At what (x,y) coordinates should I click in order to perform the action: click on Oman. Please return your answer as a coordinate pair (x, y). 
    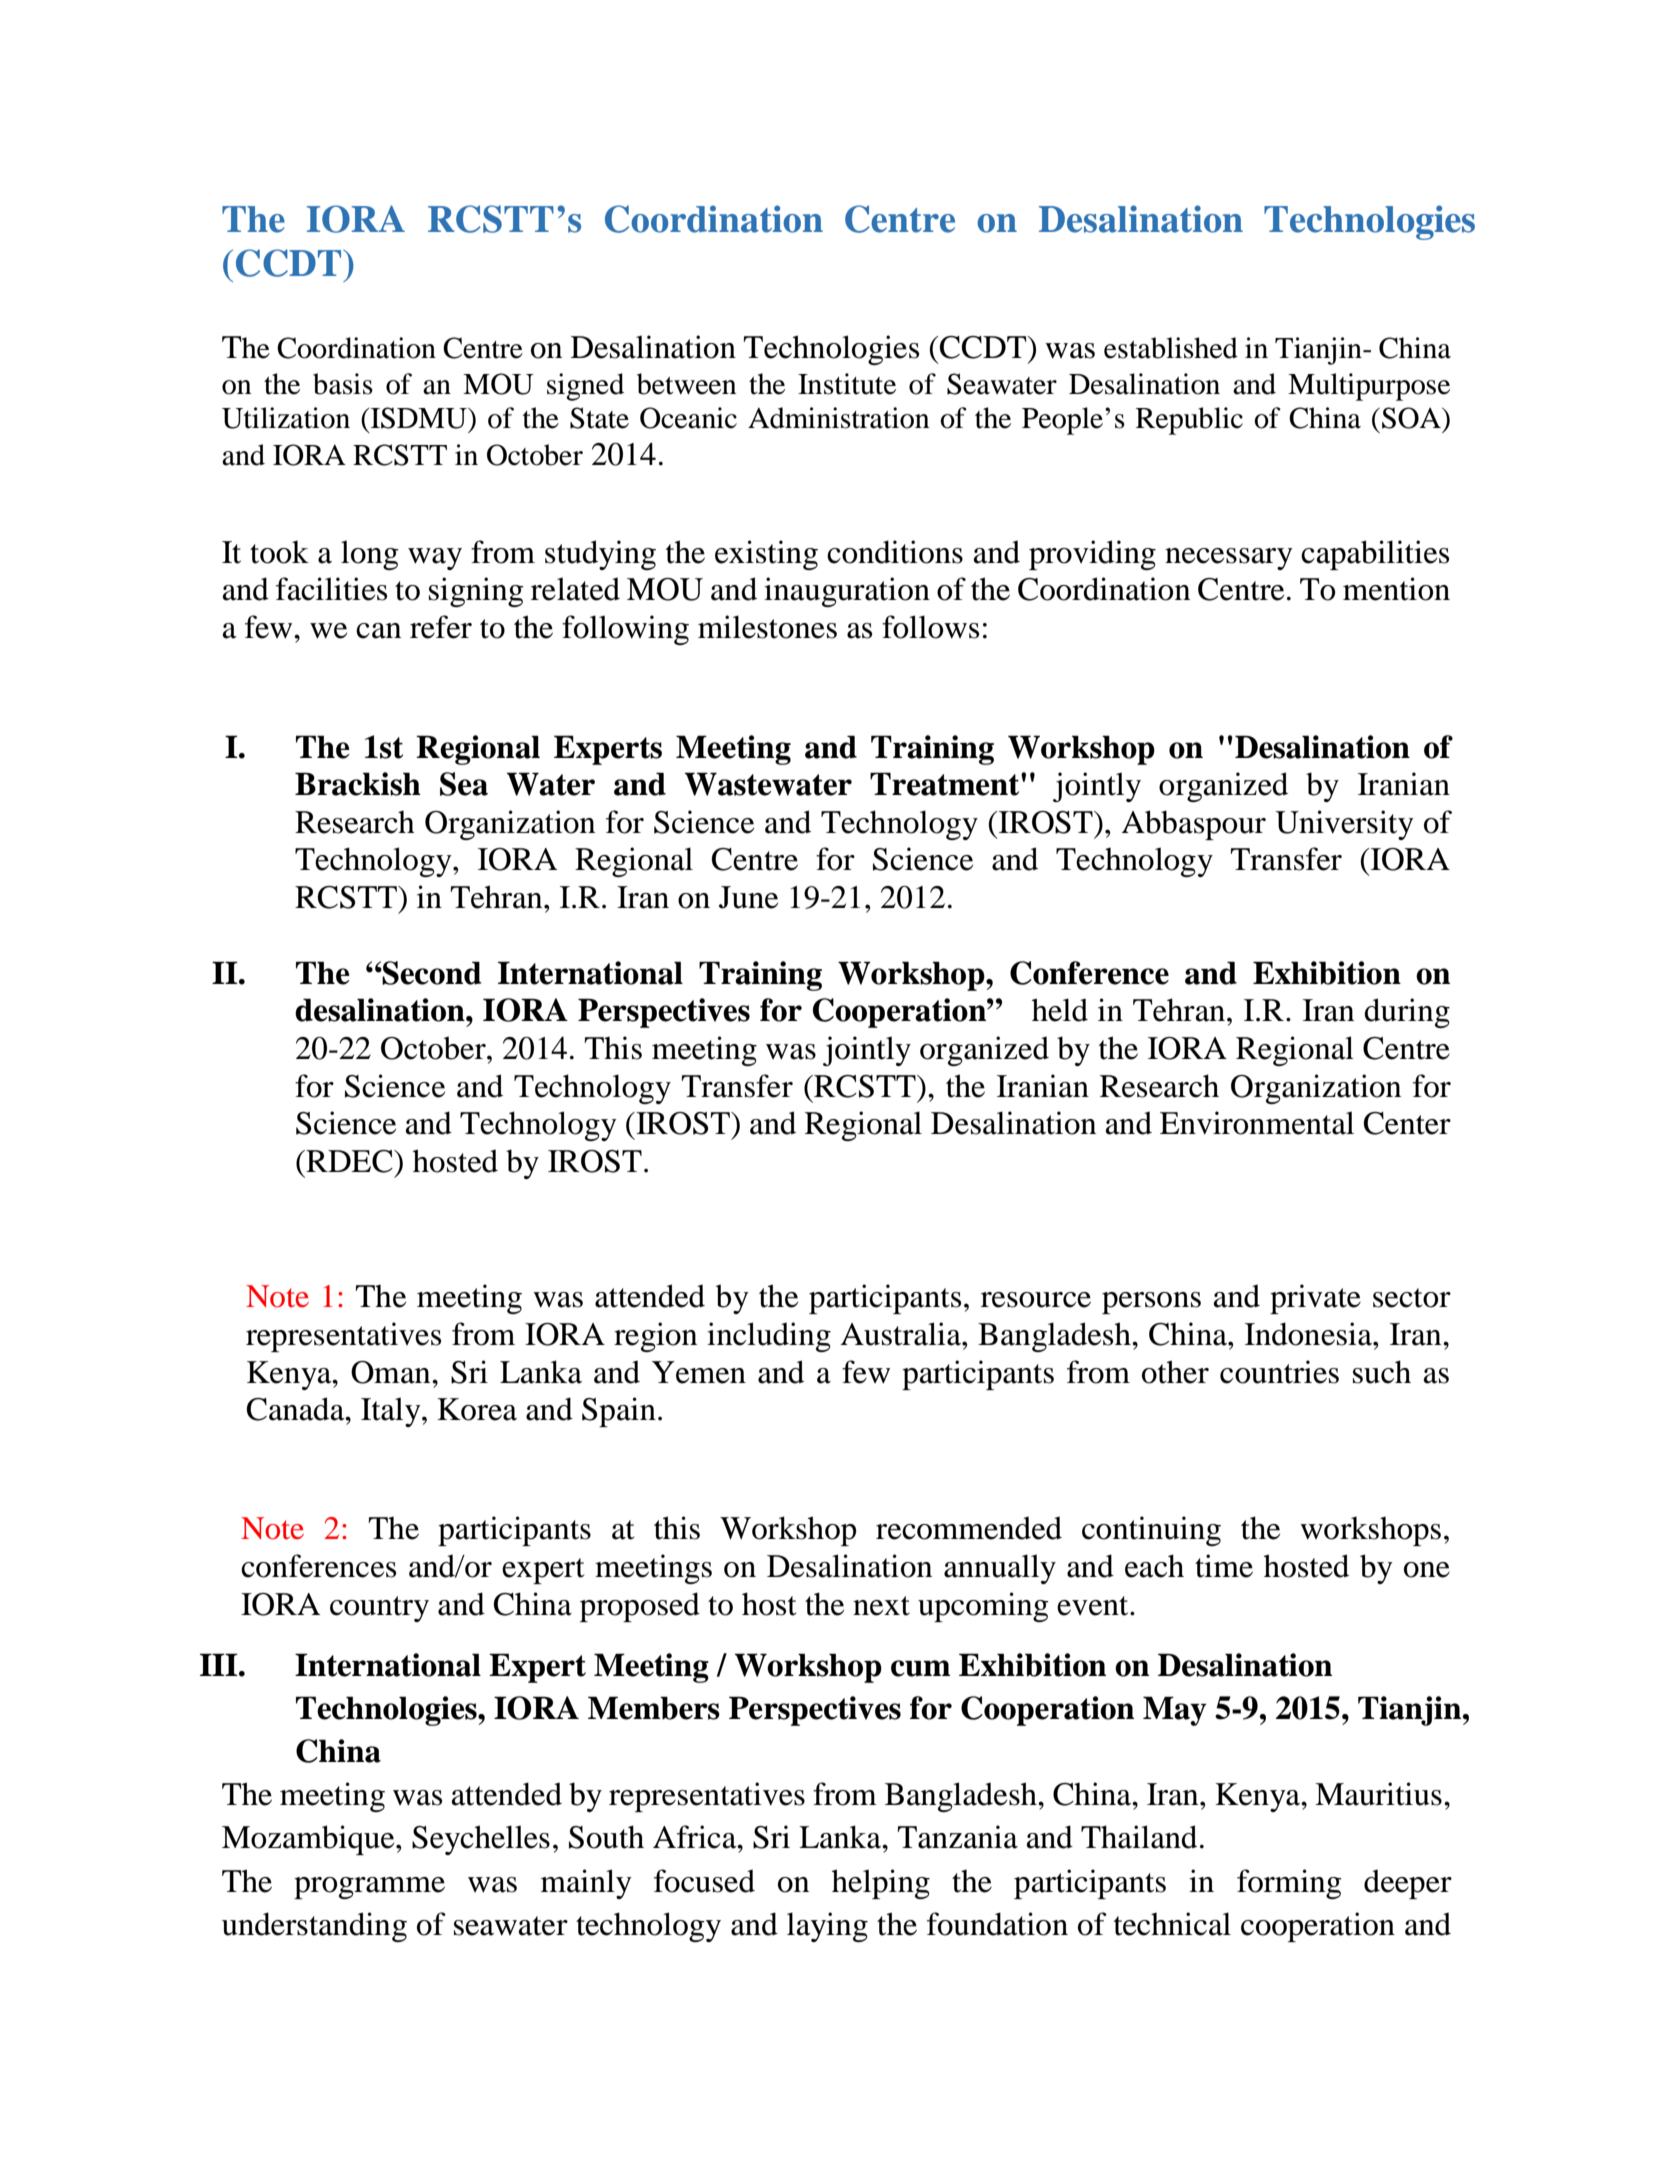
    Looking at the image, I should click on (392, 1372).
